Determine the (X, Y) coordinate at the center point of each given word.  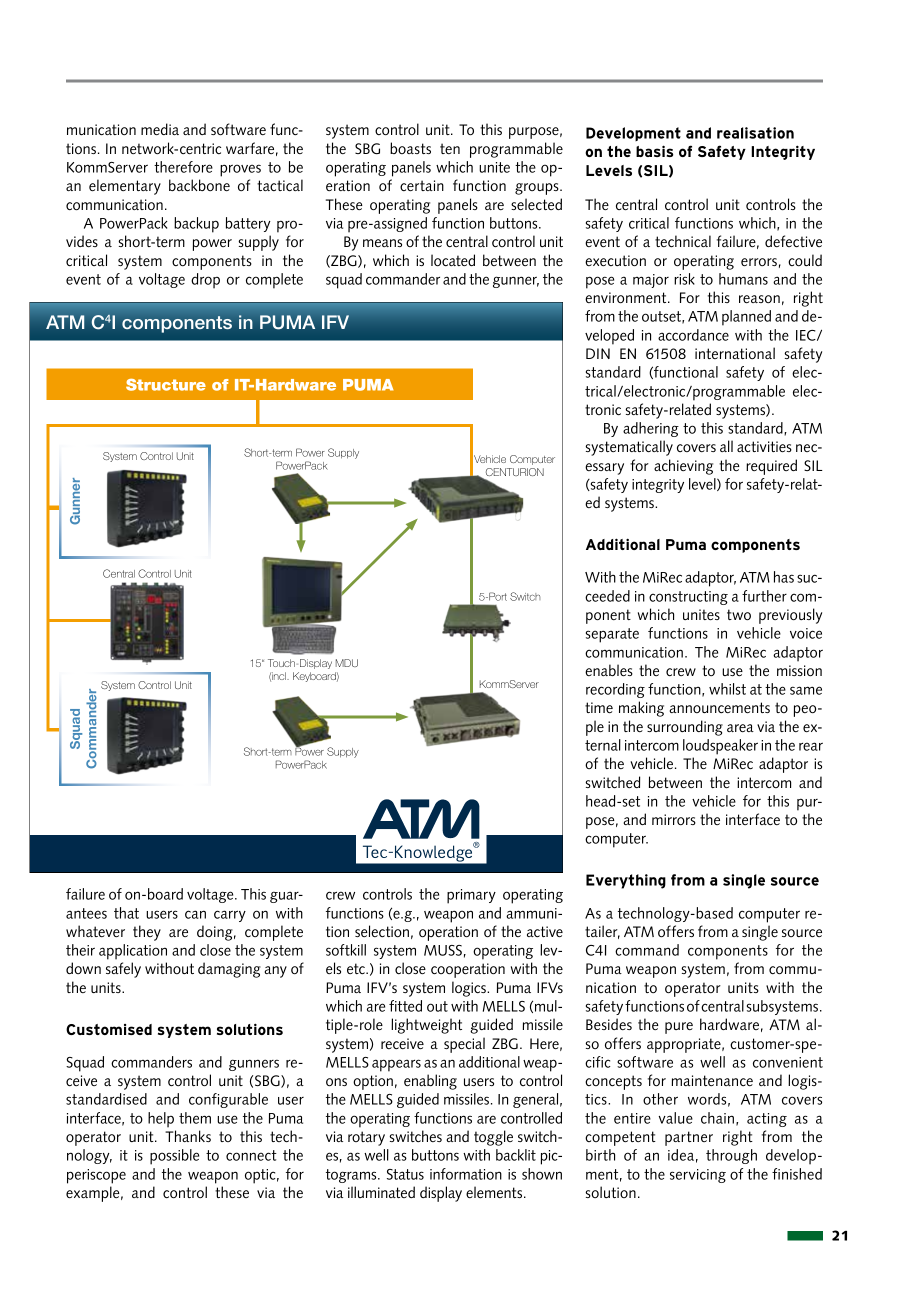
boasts (410, 148)
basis (654, 151)
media (160, 129)
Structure (166, 385)
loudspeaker (720, 747)
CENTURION (513, 473)
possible (174, 1157)
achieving (683, 467)
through (731, 1156)
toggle (493, 1138)
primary (471, 896)
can (195, 914)
